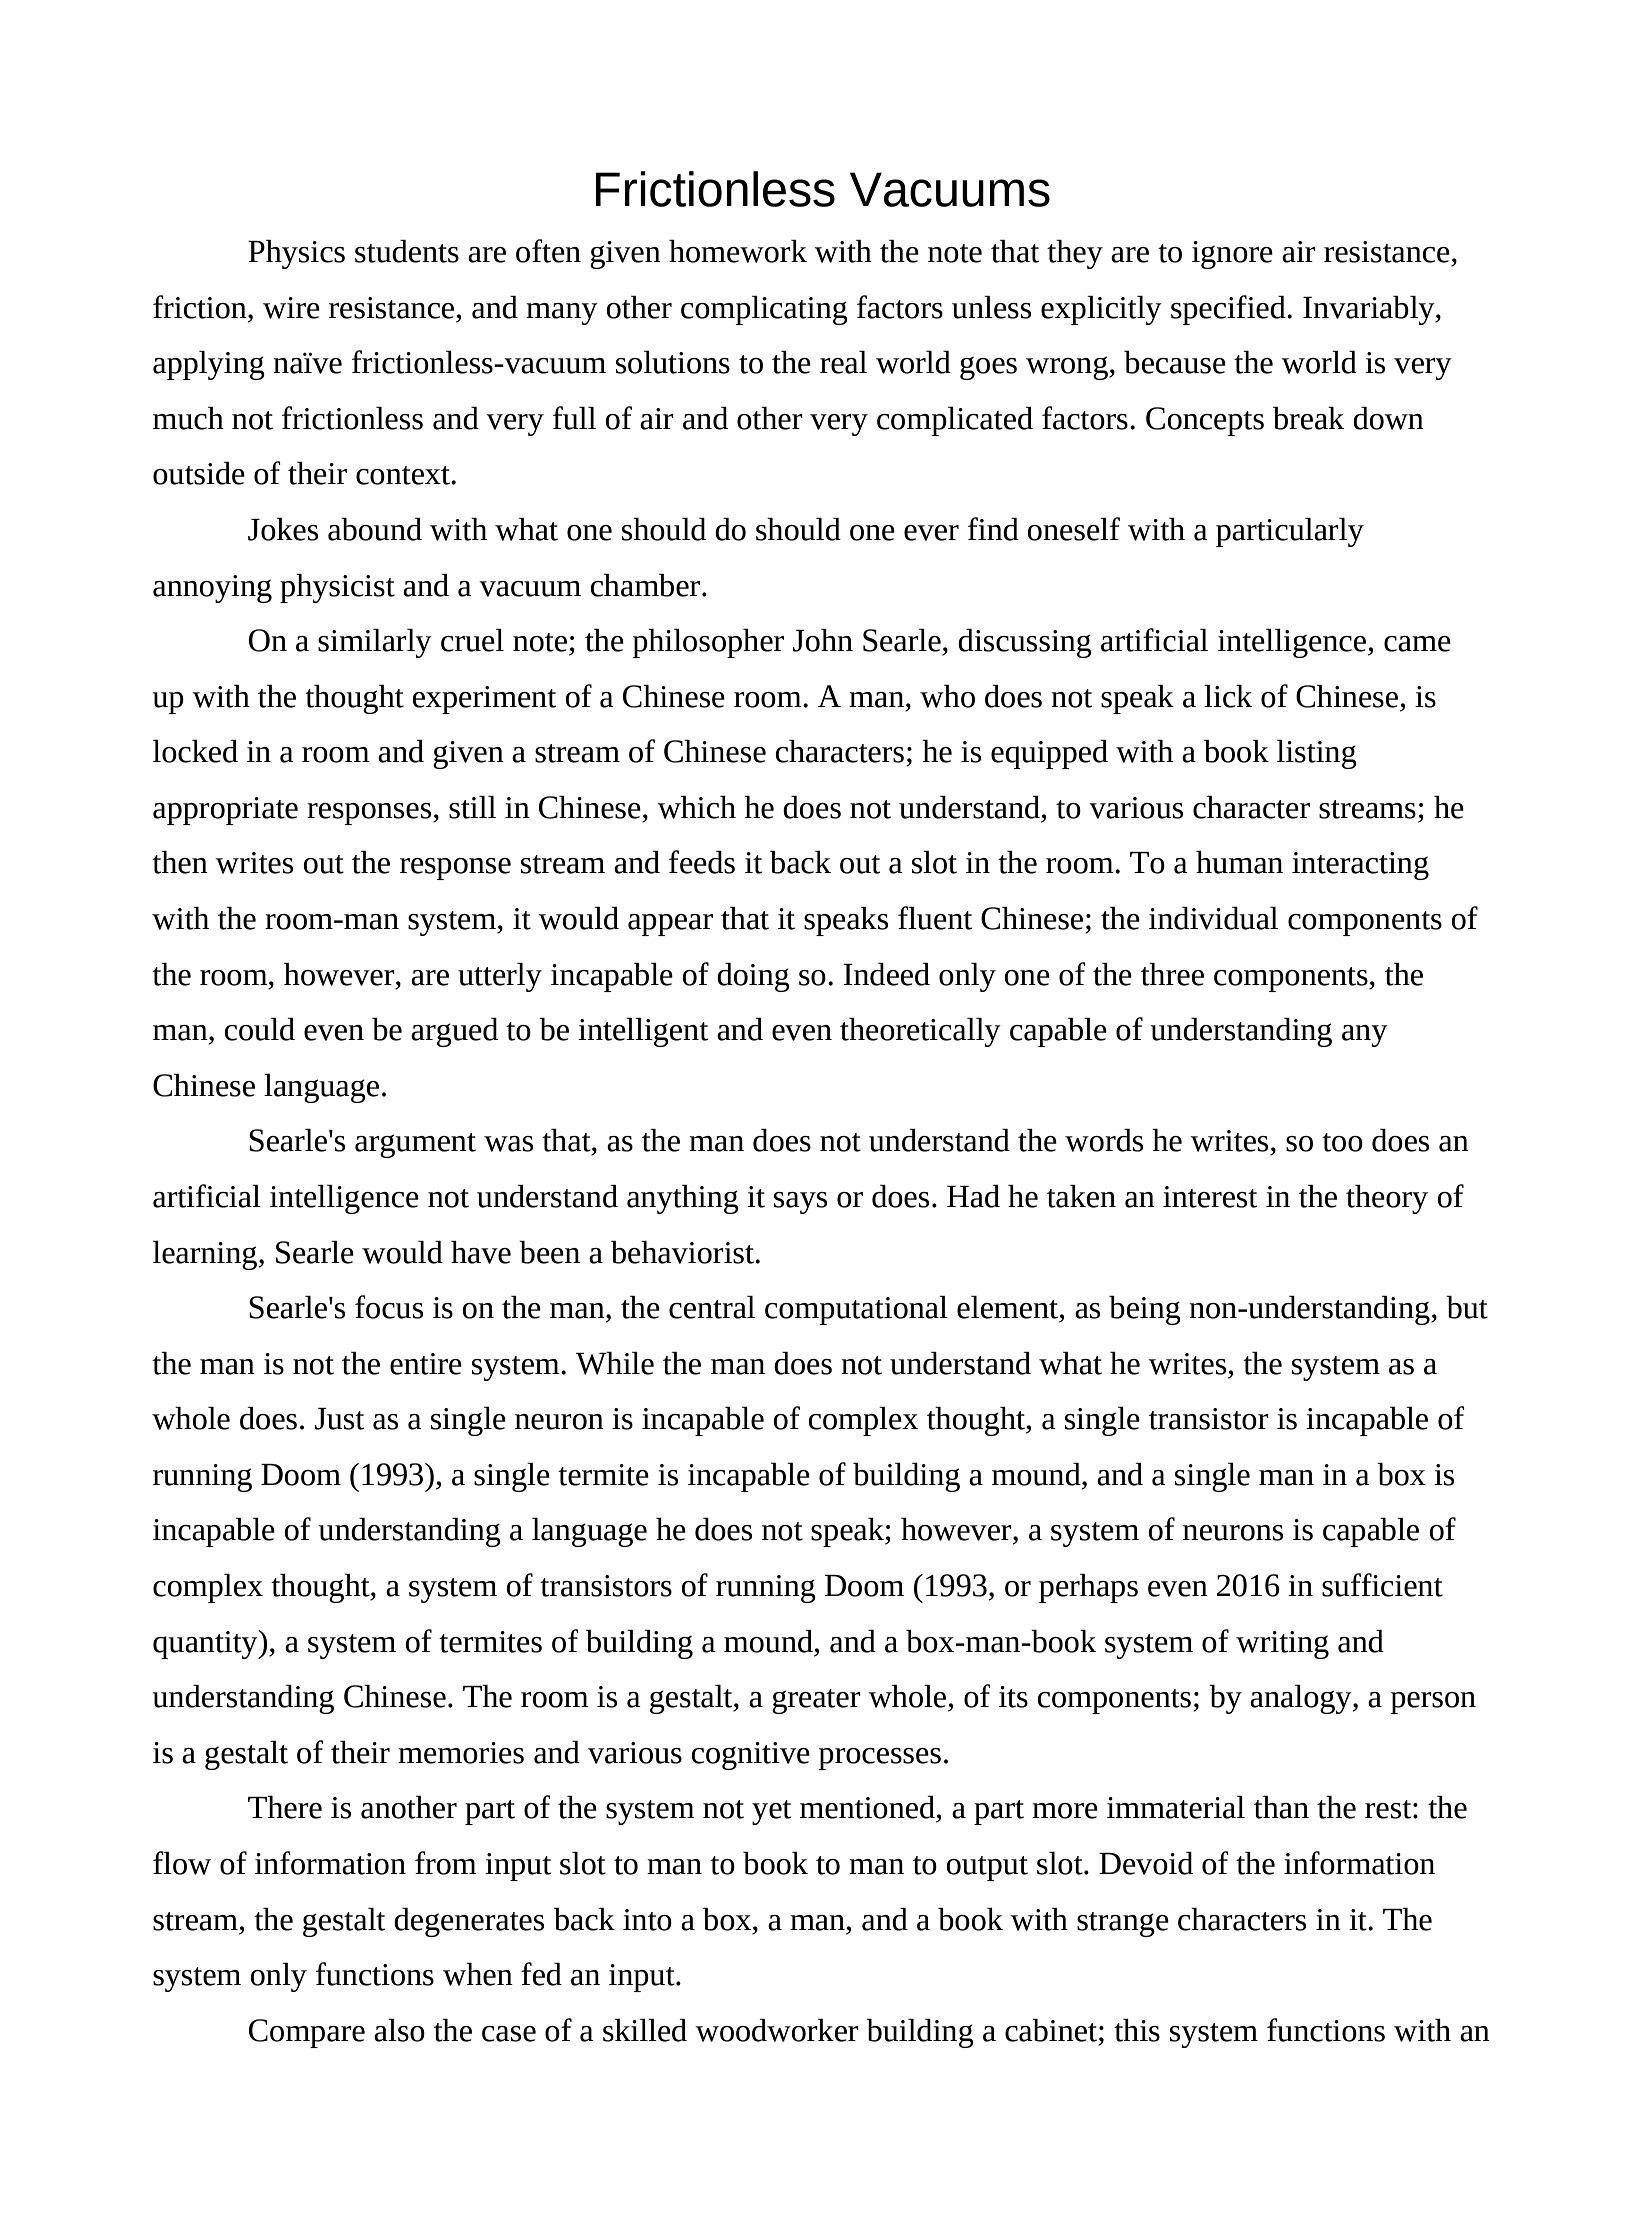 This page has height=2233, width=1643. What do you see at coordinates (206, 1644) in the page?
I see `quantity` at bounding box center [206, 1644].
